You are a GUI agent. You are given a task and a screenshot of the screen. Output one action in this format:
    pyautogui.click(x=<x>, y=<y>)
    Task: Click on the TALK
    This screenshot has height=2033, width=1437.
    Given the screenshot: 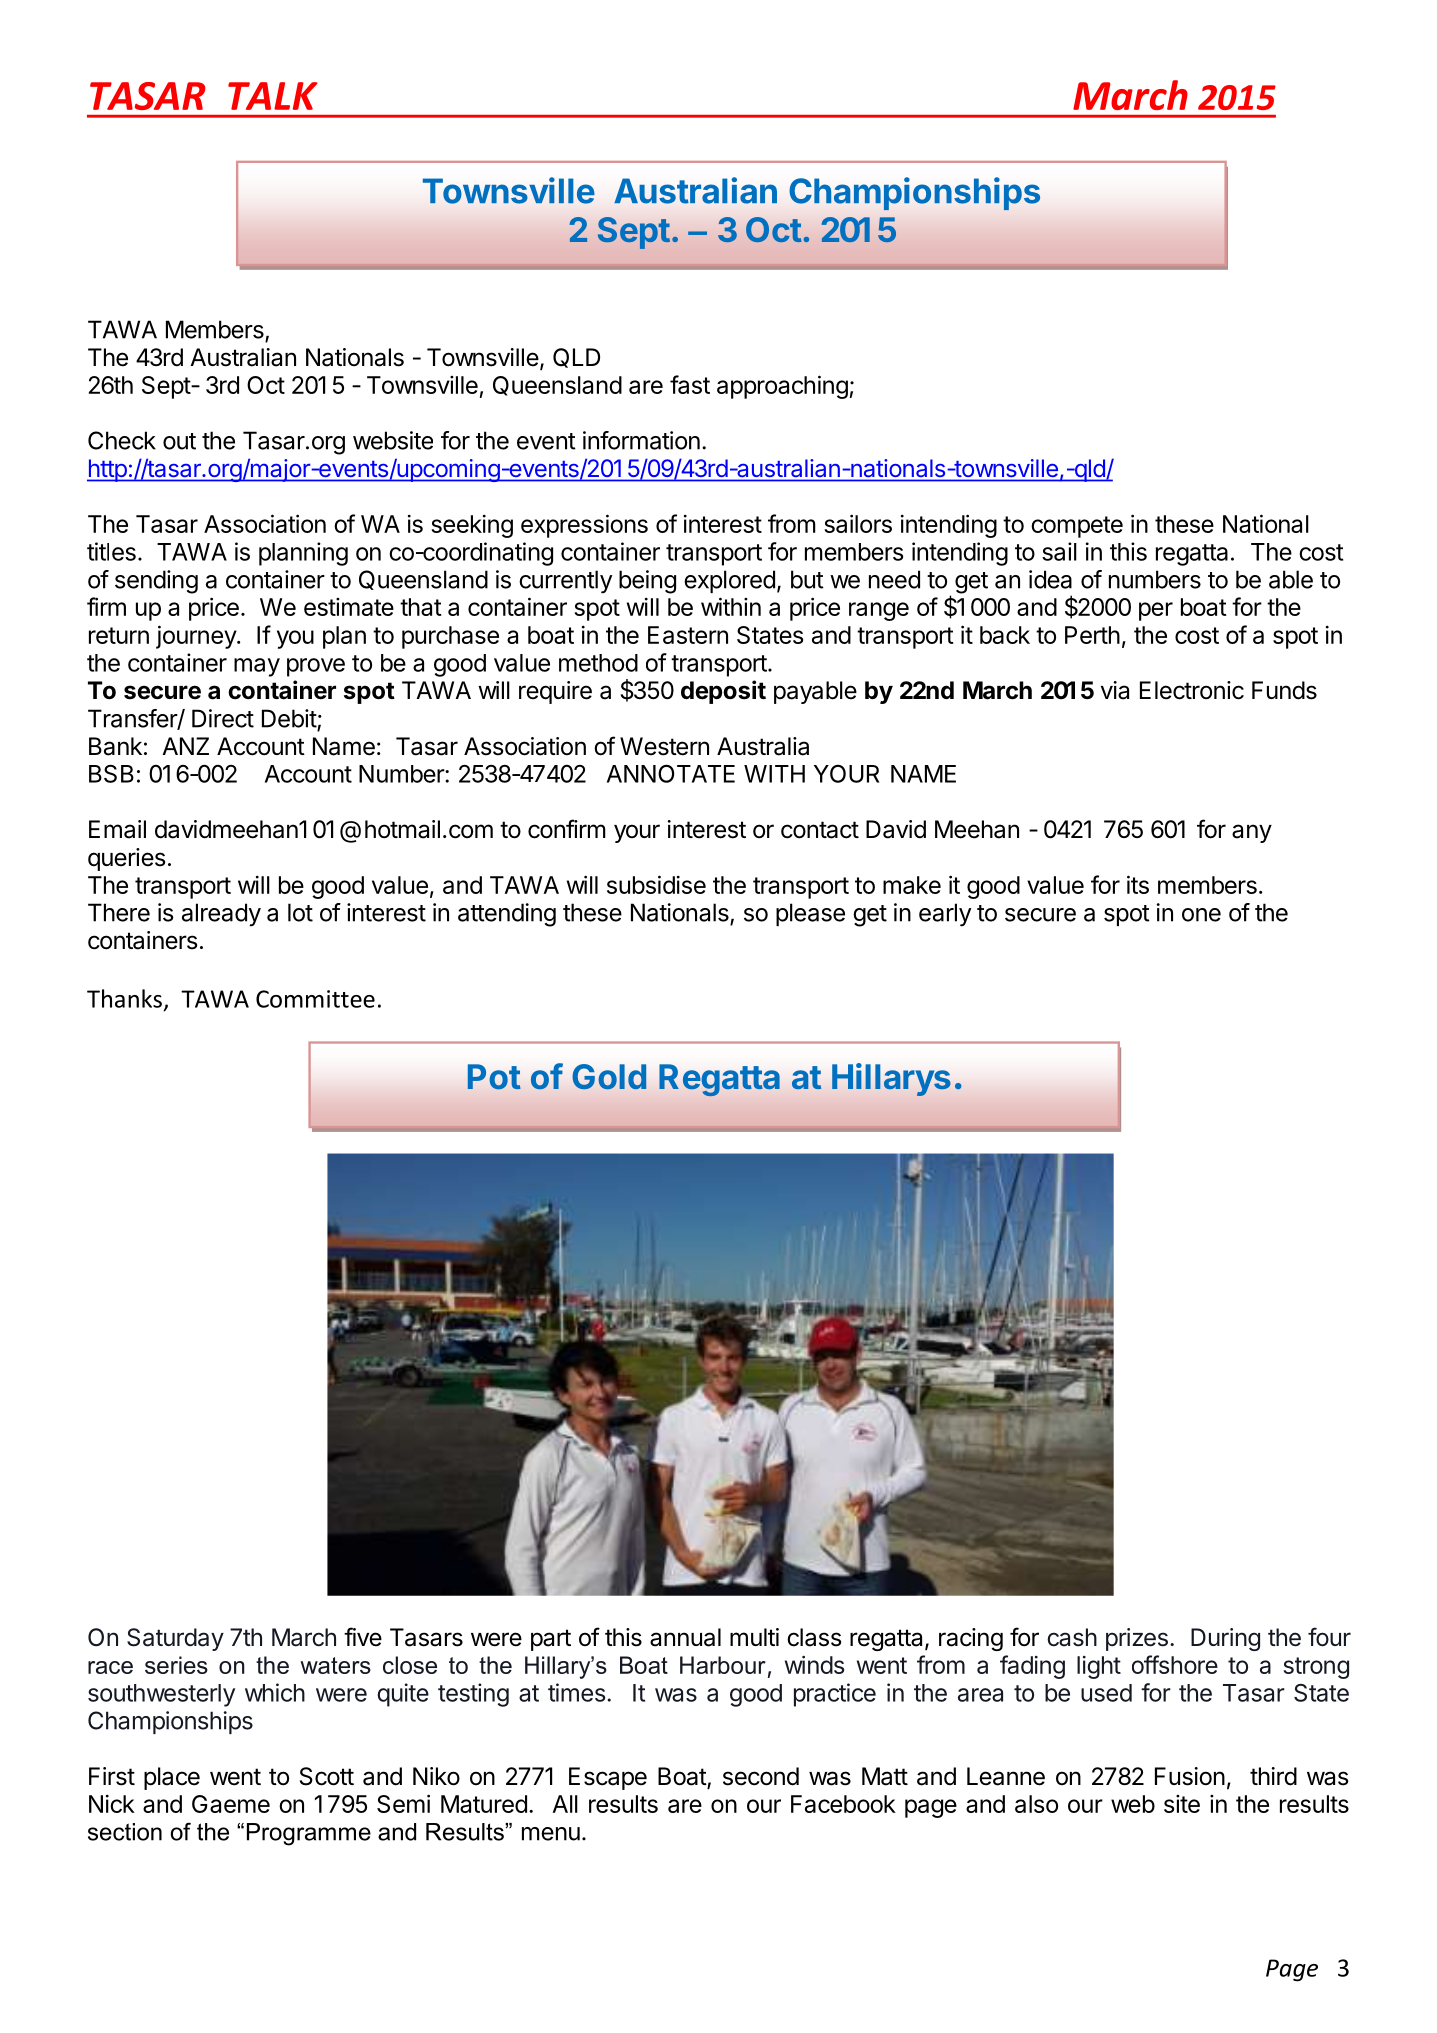 What is the action you would take?
    pyautogui.click(x=273, y=96)
